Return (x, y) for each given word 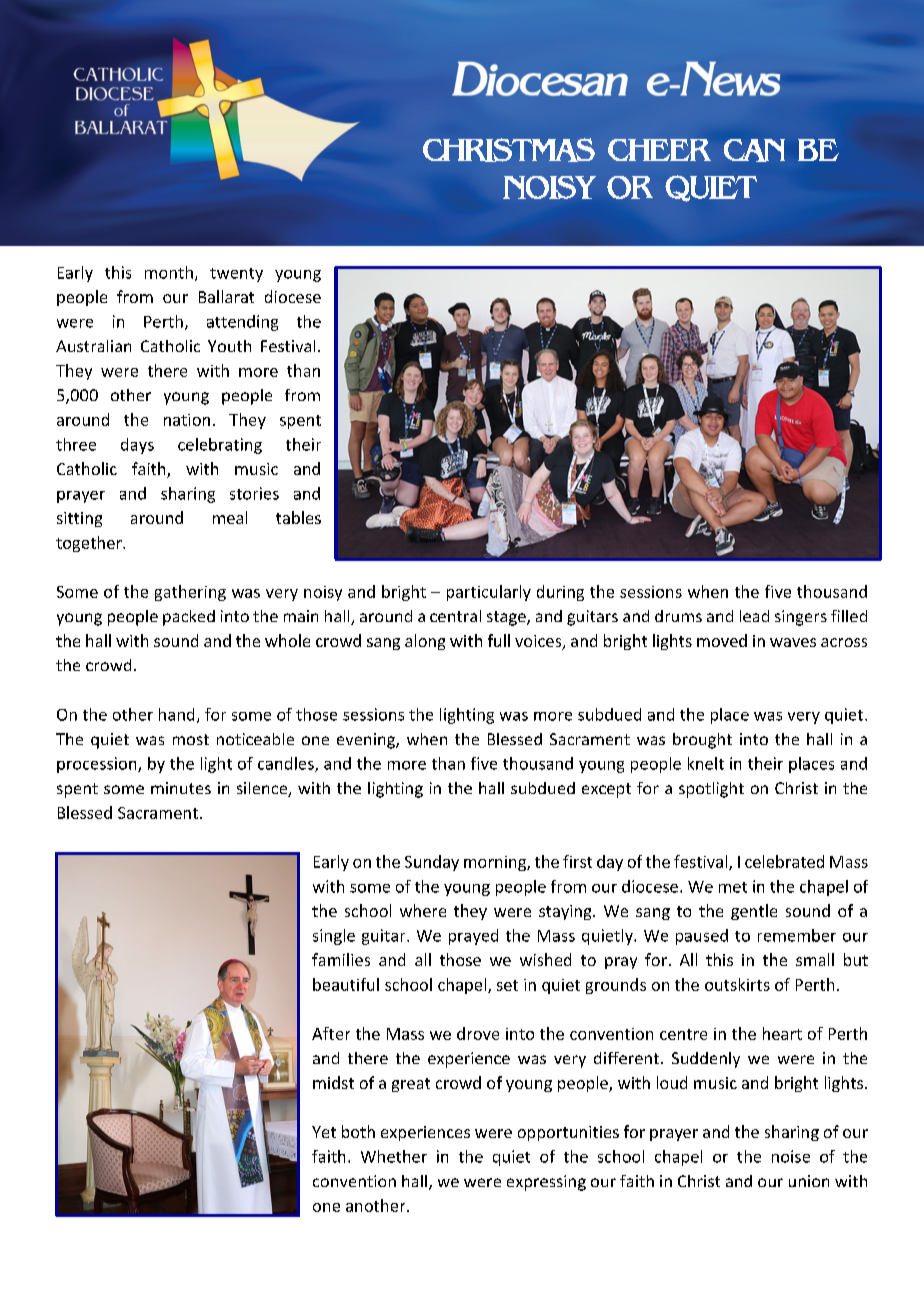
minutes (181, 788)
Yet (324, 1132)
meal (230, 517)
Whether (394, 1156)
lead (754, 616)
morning (496, 863)
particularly (489, 593)
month (169, 272)
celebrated (784, 861)
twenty (236, 275)
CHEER (659, 150)
